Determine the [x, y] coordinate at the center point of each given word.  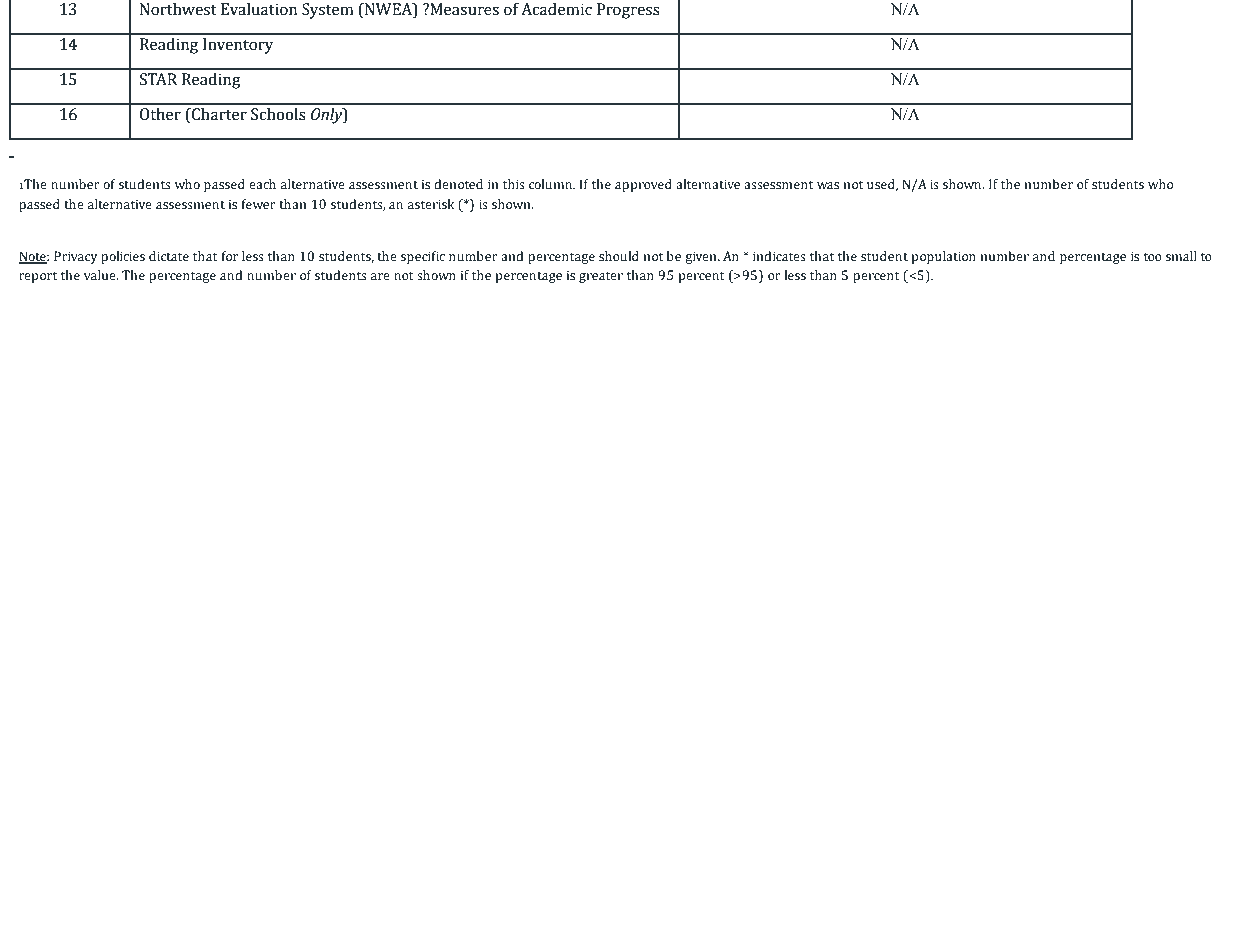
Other [160, 114]
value [101, 275]
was [828, 186]
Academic [556, 9]
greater [601, 277]
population [943, 257]
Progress [628, 11]
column [551, 184]
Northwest [178, 9]
